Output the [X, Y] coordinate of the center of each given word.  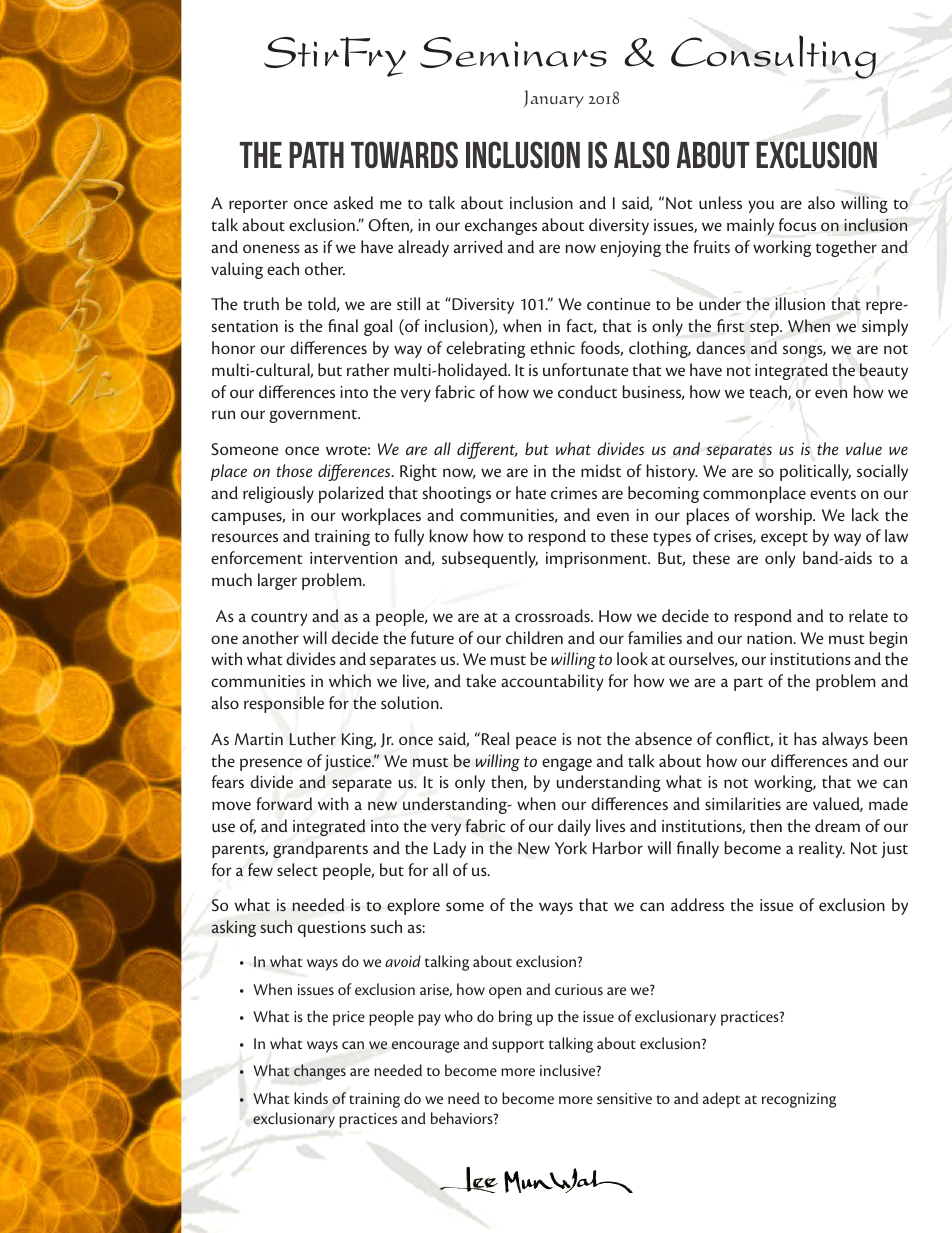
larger [277, 581]
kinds [311, 1098]
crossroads [553, 615]
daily [574, 827]
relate [868, 615]
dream [837, 825]
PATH [316, 155]
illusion [800, 303]
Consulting [773, 57]
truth [261, 303]
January [553, 99]
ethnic [552, 347]
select [297, 869]
